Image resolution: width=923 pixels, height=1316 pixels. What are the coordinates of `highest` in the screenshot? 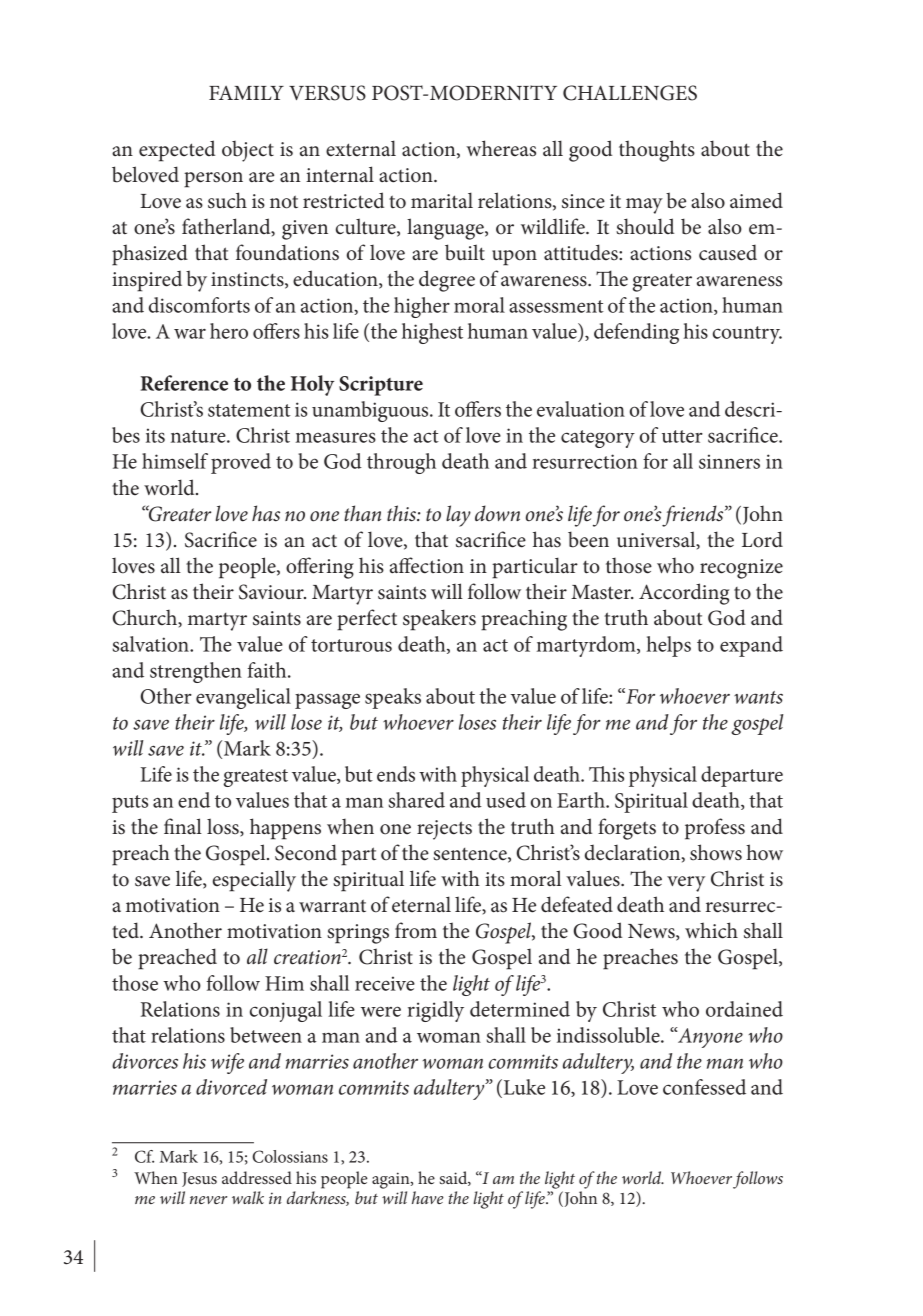 It's located at (432, 333).
